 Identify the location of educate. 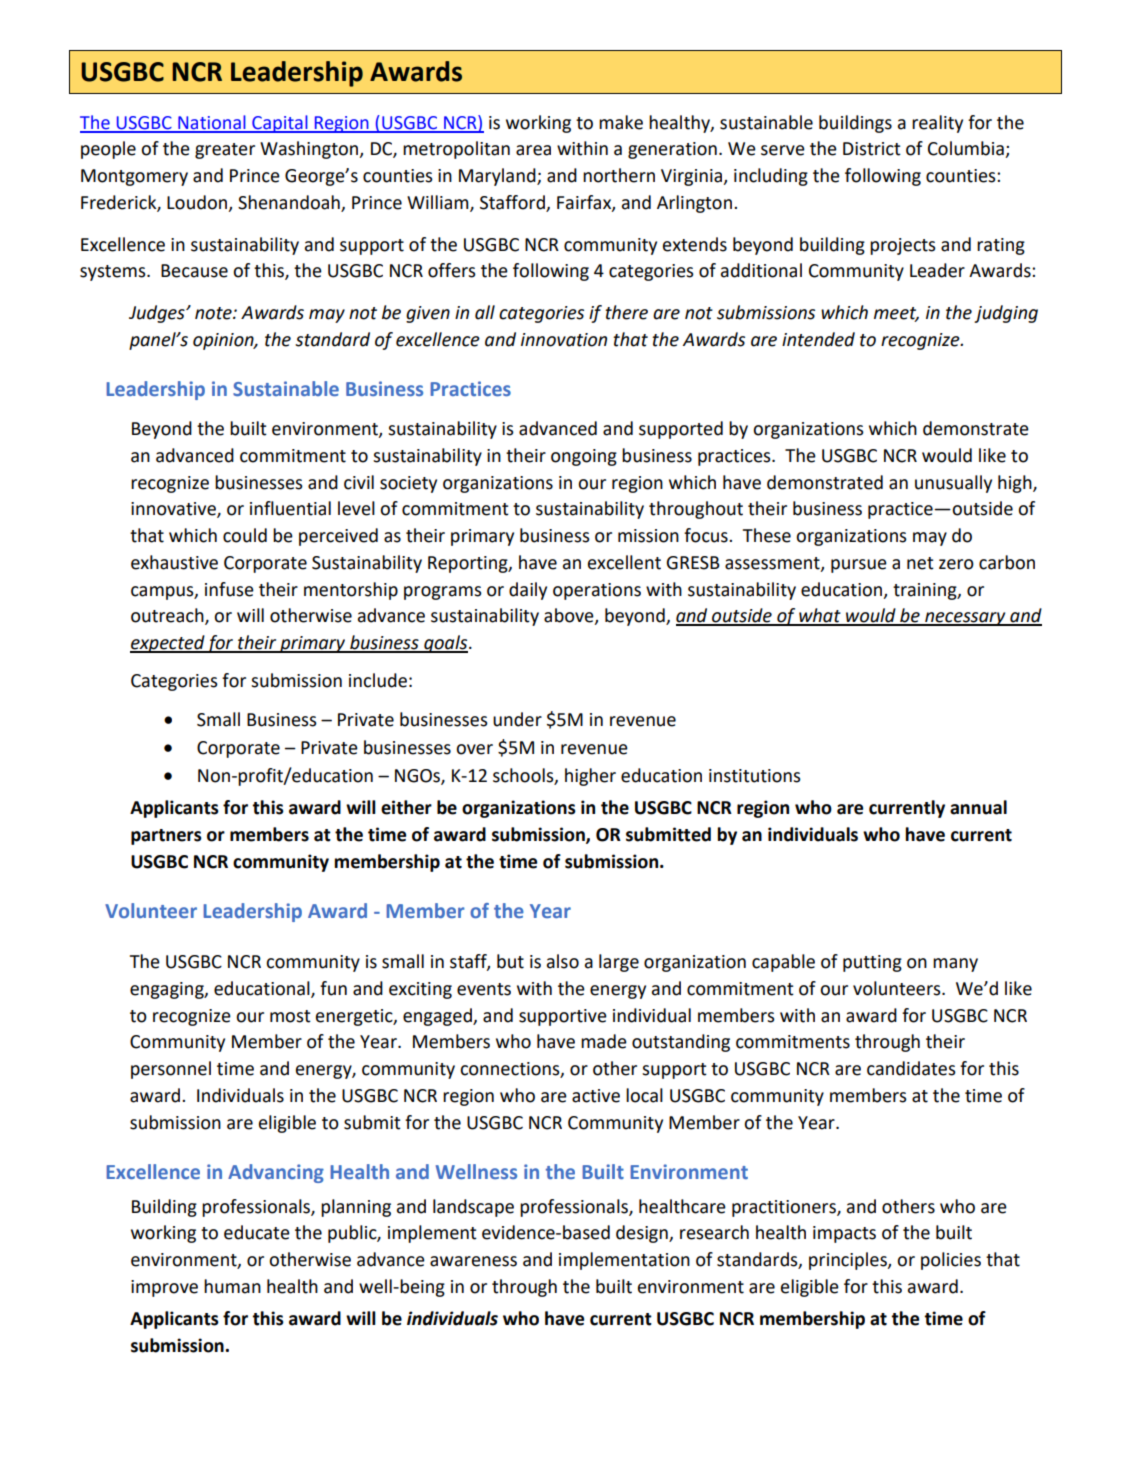
(257, 1232).
